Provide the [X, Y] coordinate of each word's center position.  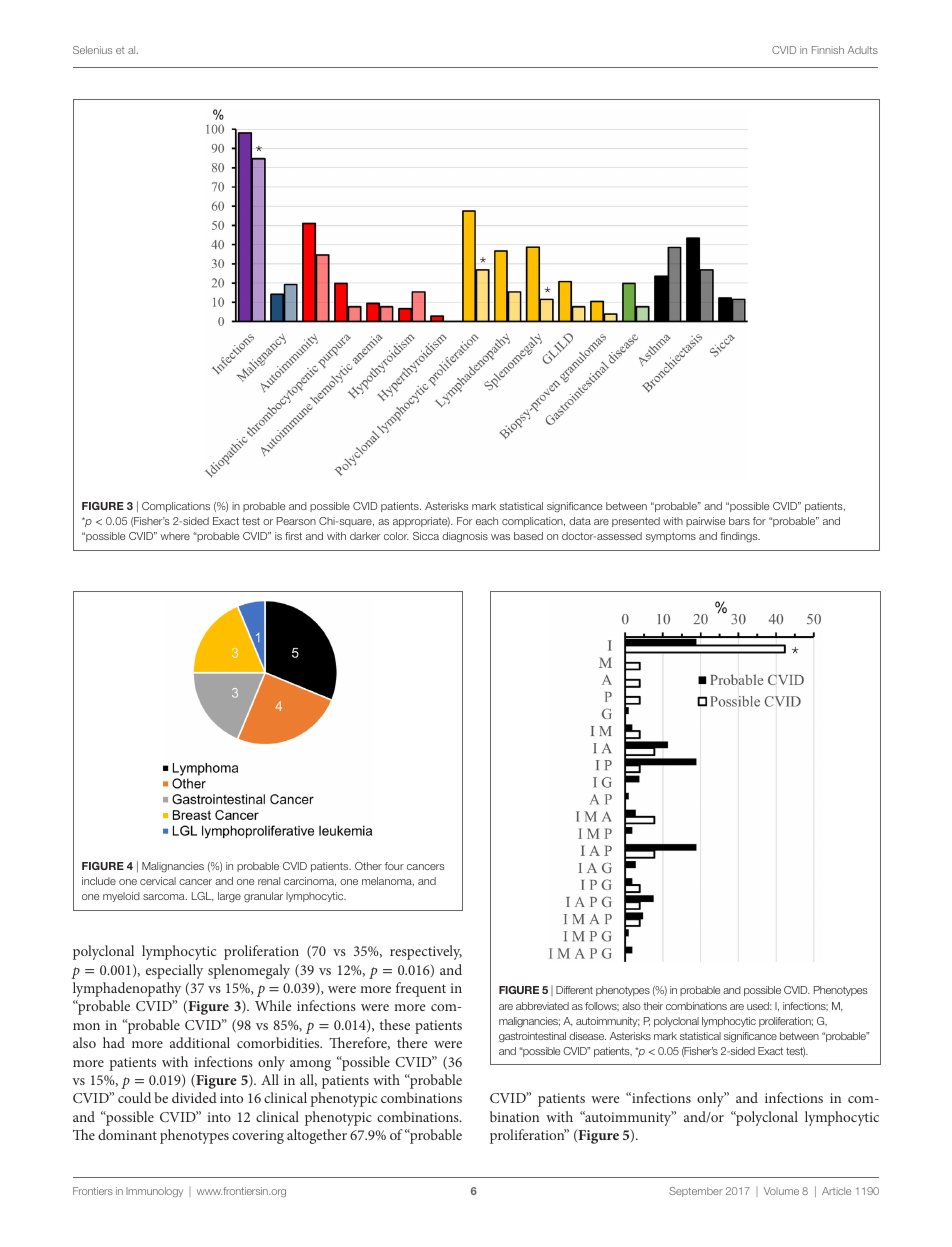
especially [174, 971]
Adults [862, 50]
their [653, 1006]
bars [739, 521]
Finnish [828, 50]
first [293, 536]
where [175, 536]
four [394, 866]
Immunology [154, 1192]
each [487, 521]
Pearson [296, 521]
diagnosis [465, 537]
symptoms [671, 537]
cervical [158, 881]
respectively [426, 952]
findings [740, 537]
